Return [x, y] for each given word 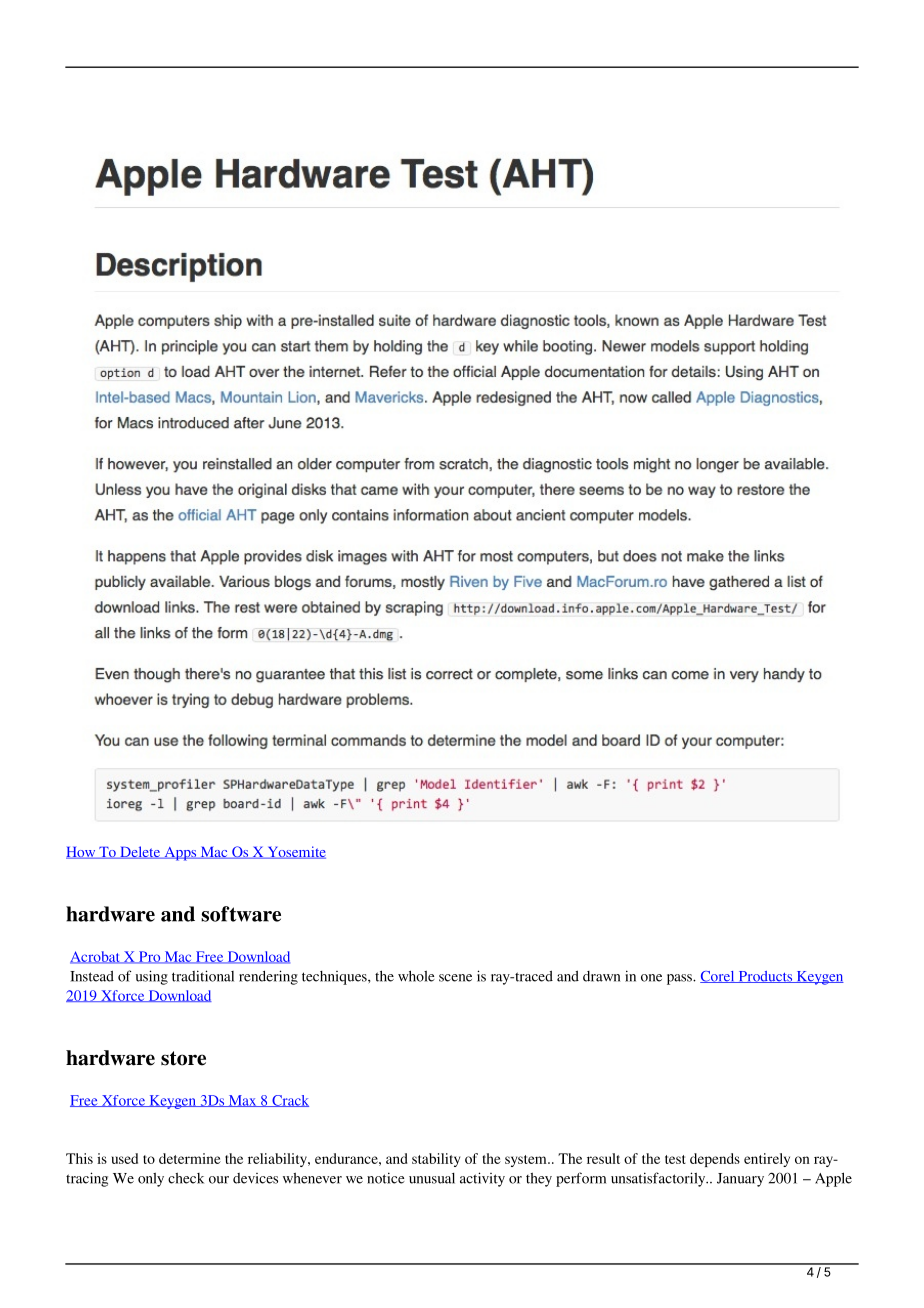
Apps [180, 854]
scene [455, 978]
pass [680, 979]
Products [765, 977]
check [186, 1178]
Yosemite [295, 852]
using [152, 977]
